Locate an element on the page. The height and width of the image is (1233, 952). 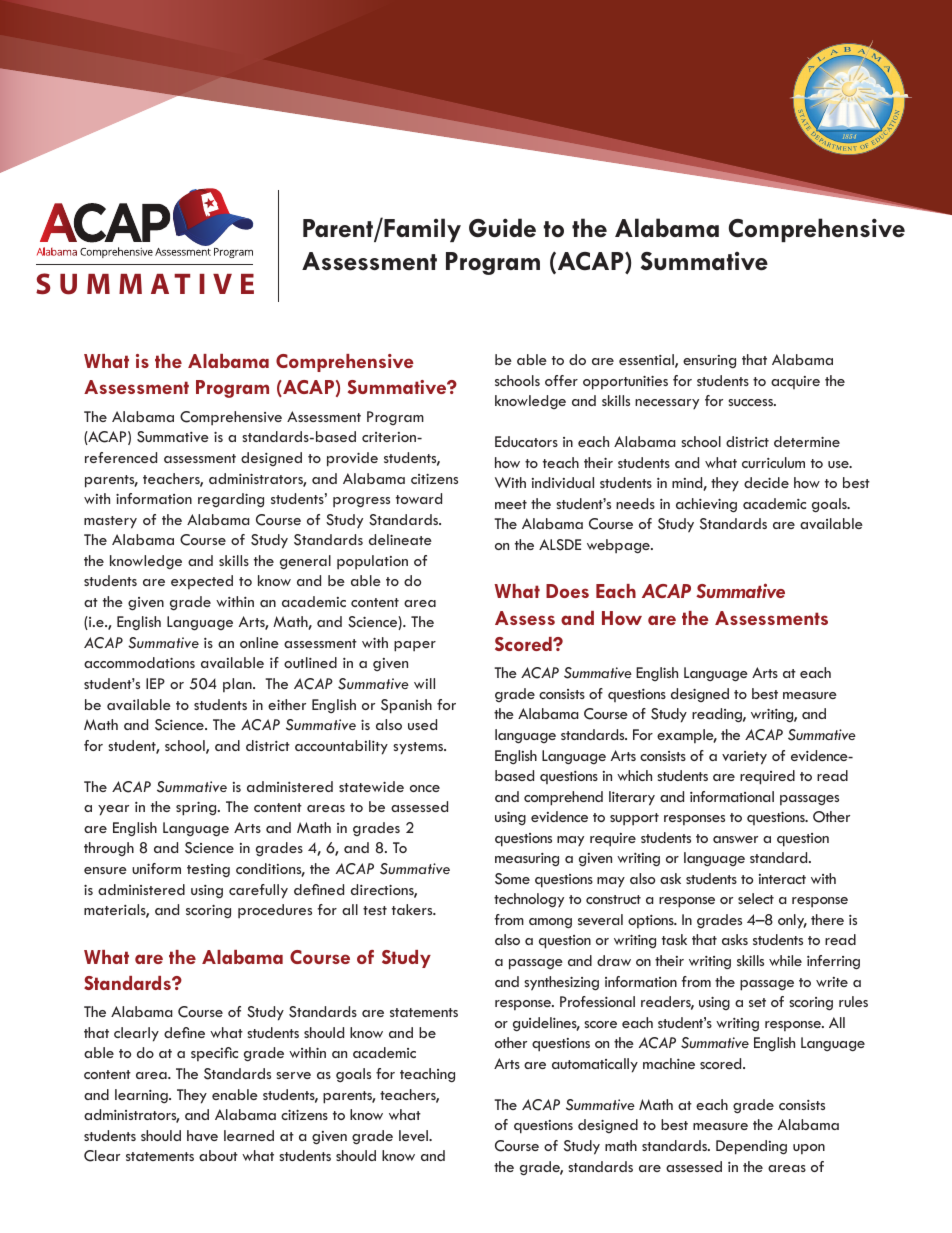
synthesizing is located at coordinates (561, 983).
